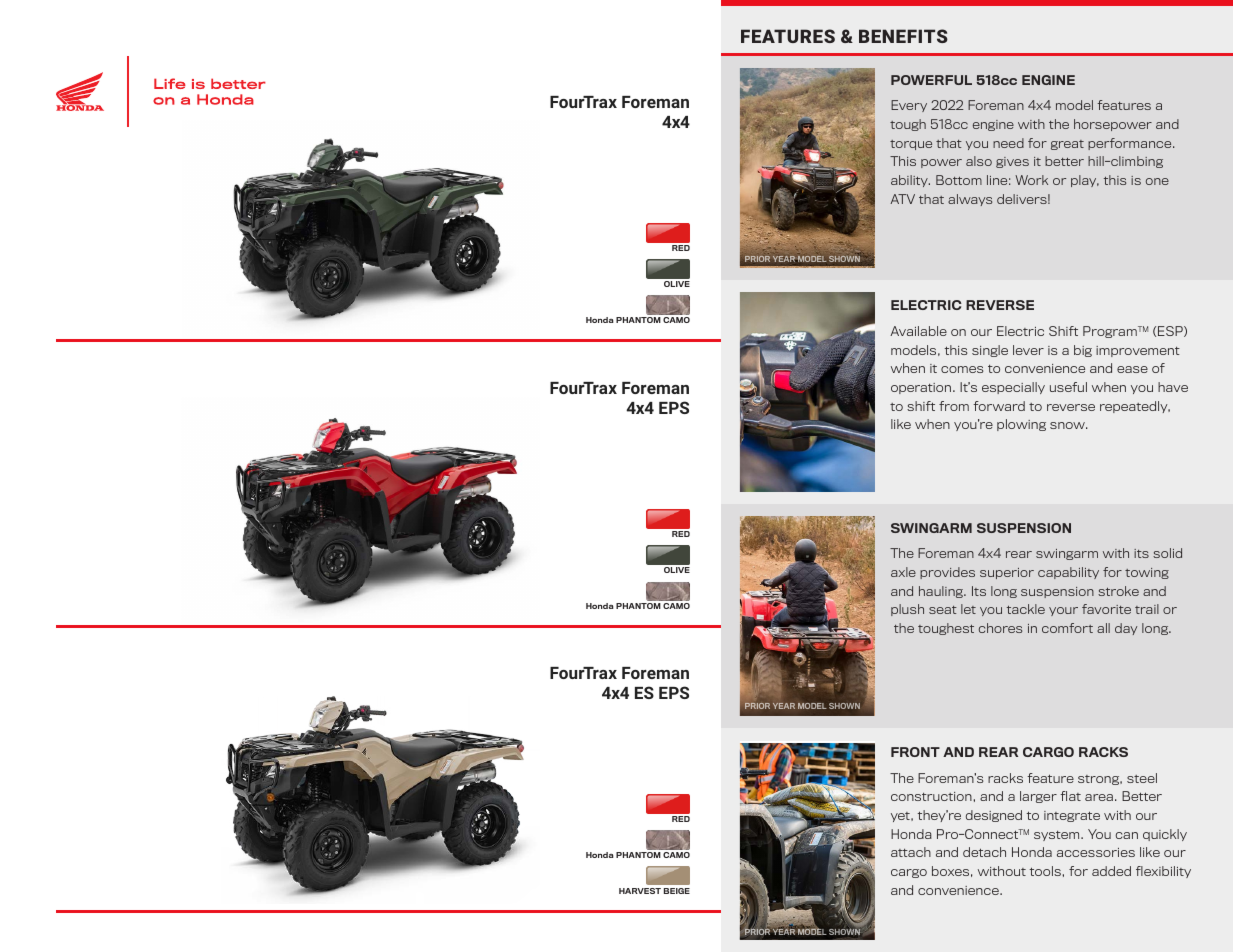 Image resolution: width=1233 pixels, height=952 pixels. Describe the element at coordinates (903, 36) in the screenshot. I see `BENEFITS` at that location.
